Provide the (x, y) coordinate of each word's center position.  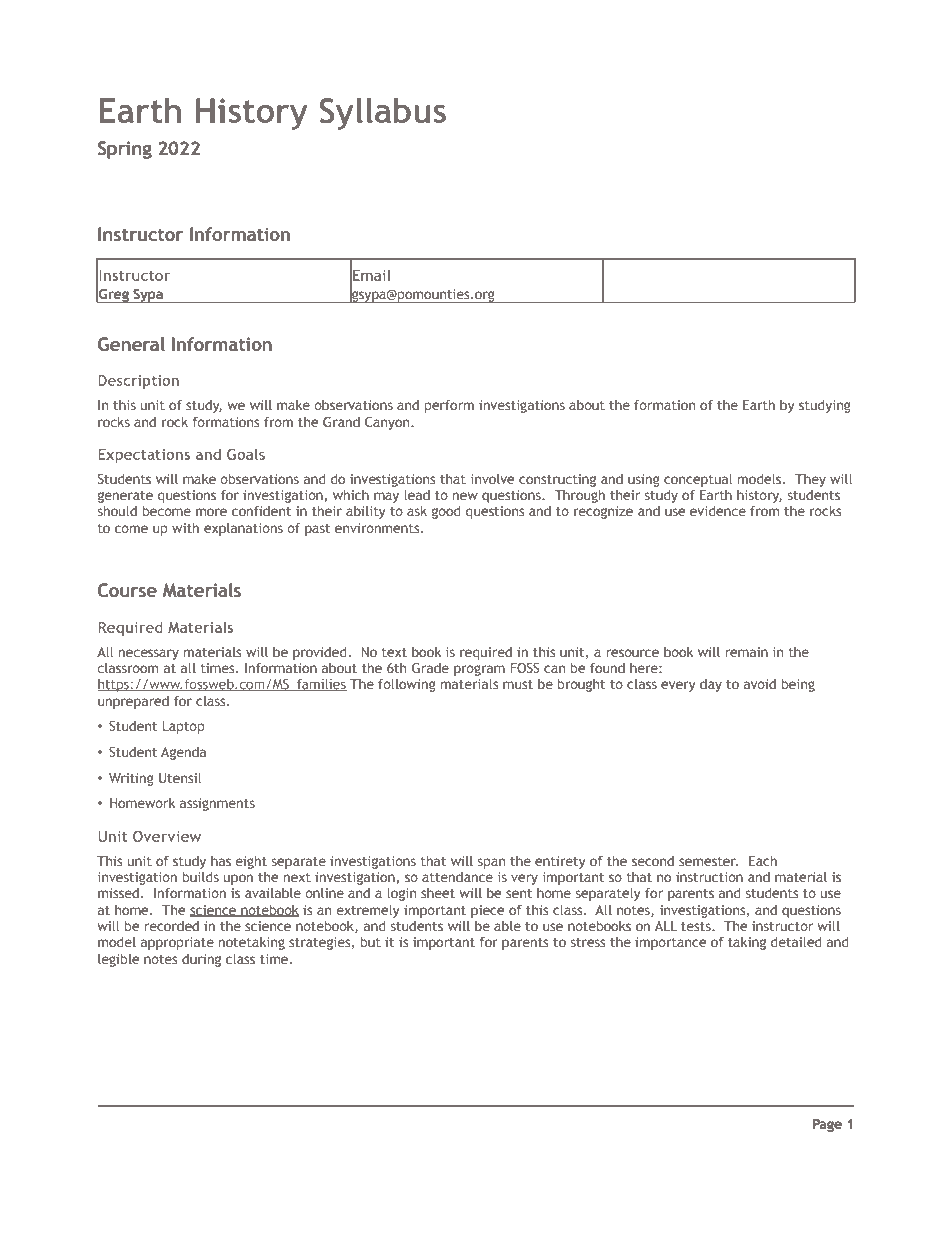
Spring (125, 150)
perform (449, 406)
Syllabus (383, 113)
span (491, 863)
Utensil (180, 777)
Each (763, 860)
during (201, 960)
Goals (246, 454)
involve (493, 479)
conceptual (698, 480)
